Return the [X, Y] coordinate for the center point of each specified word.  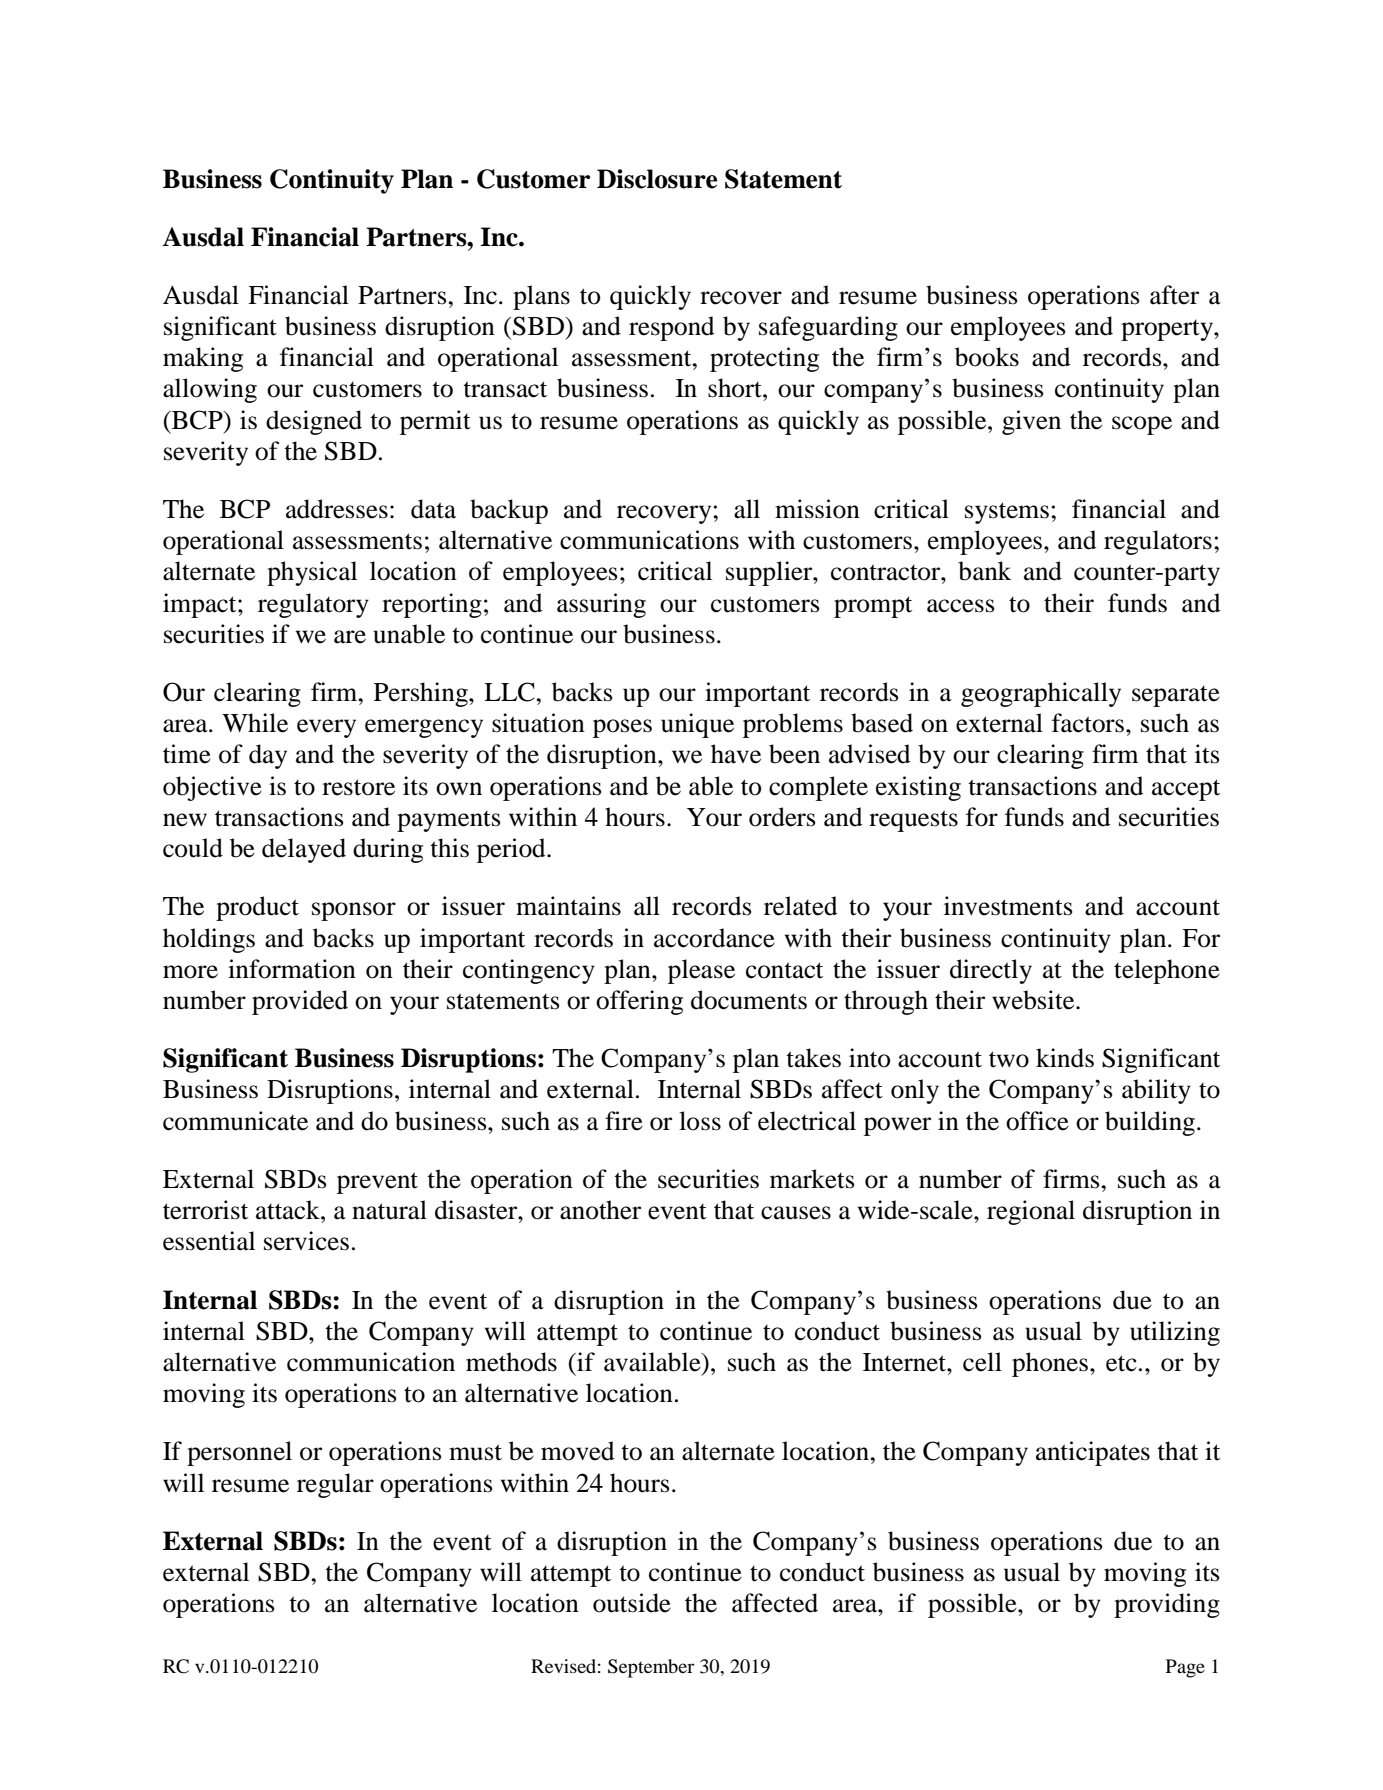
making [203, 359]
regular [335, 1485]
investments [1008, 906]
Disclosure [657, 179]
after [1174, 295]
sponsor [354, 911]
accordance [714, 938]
